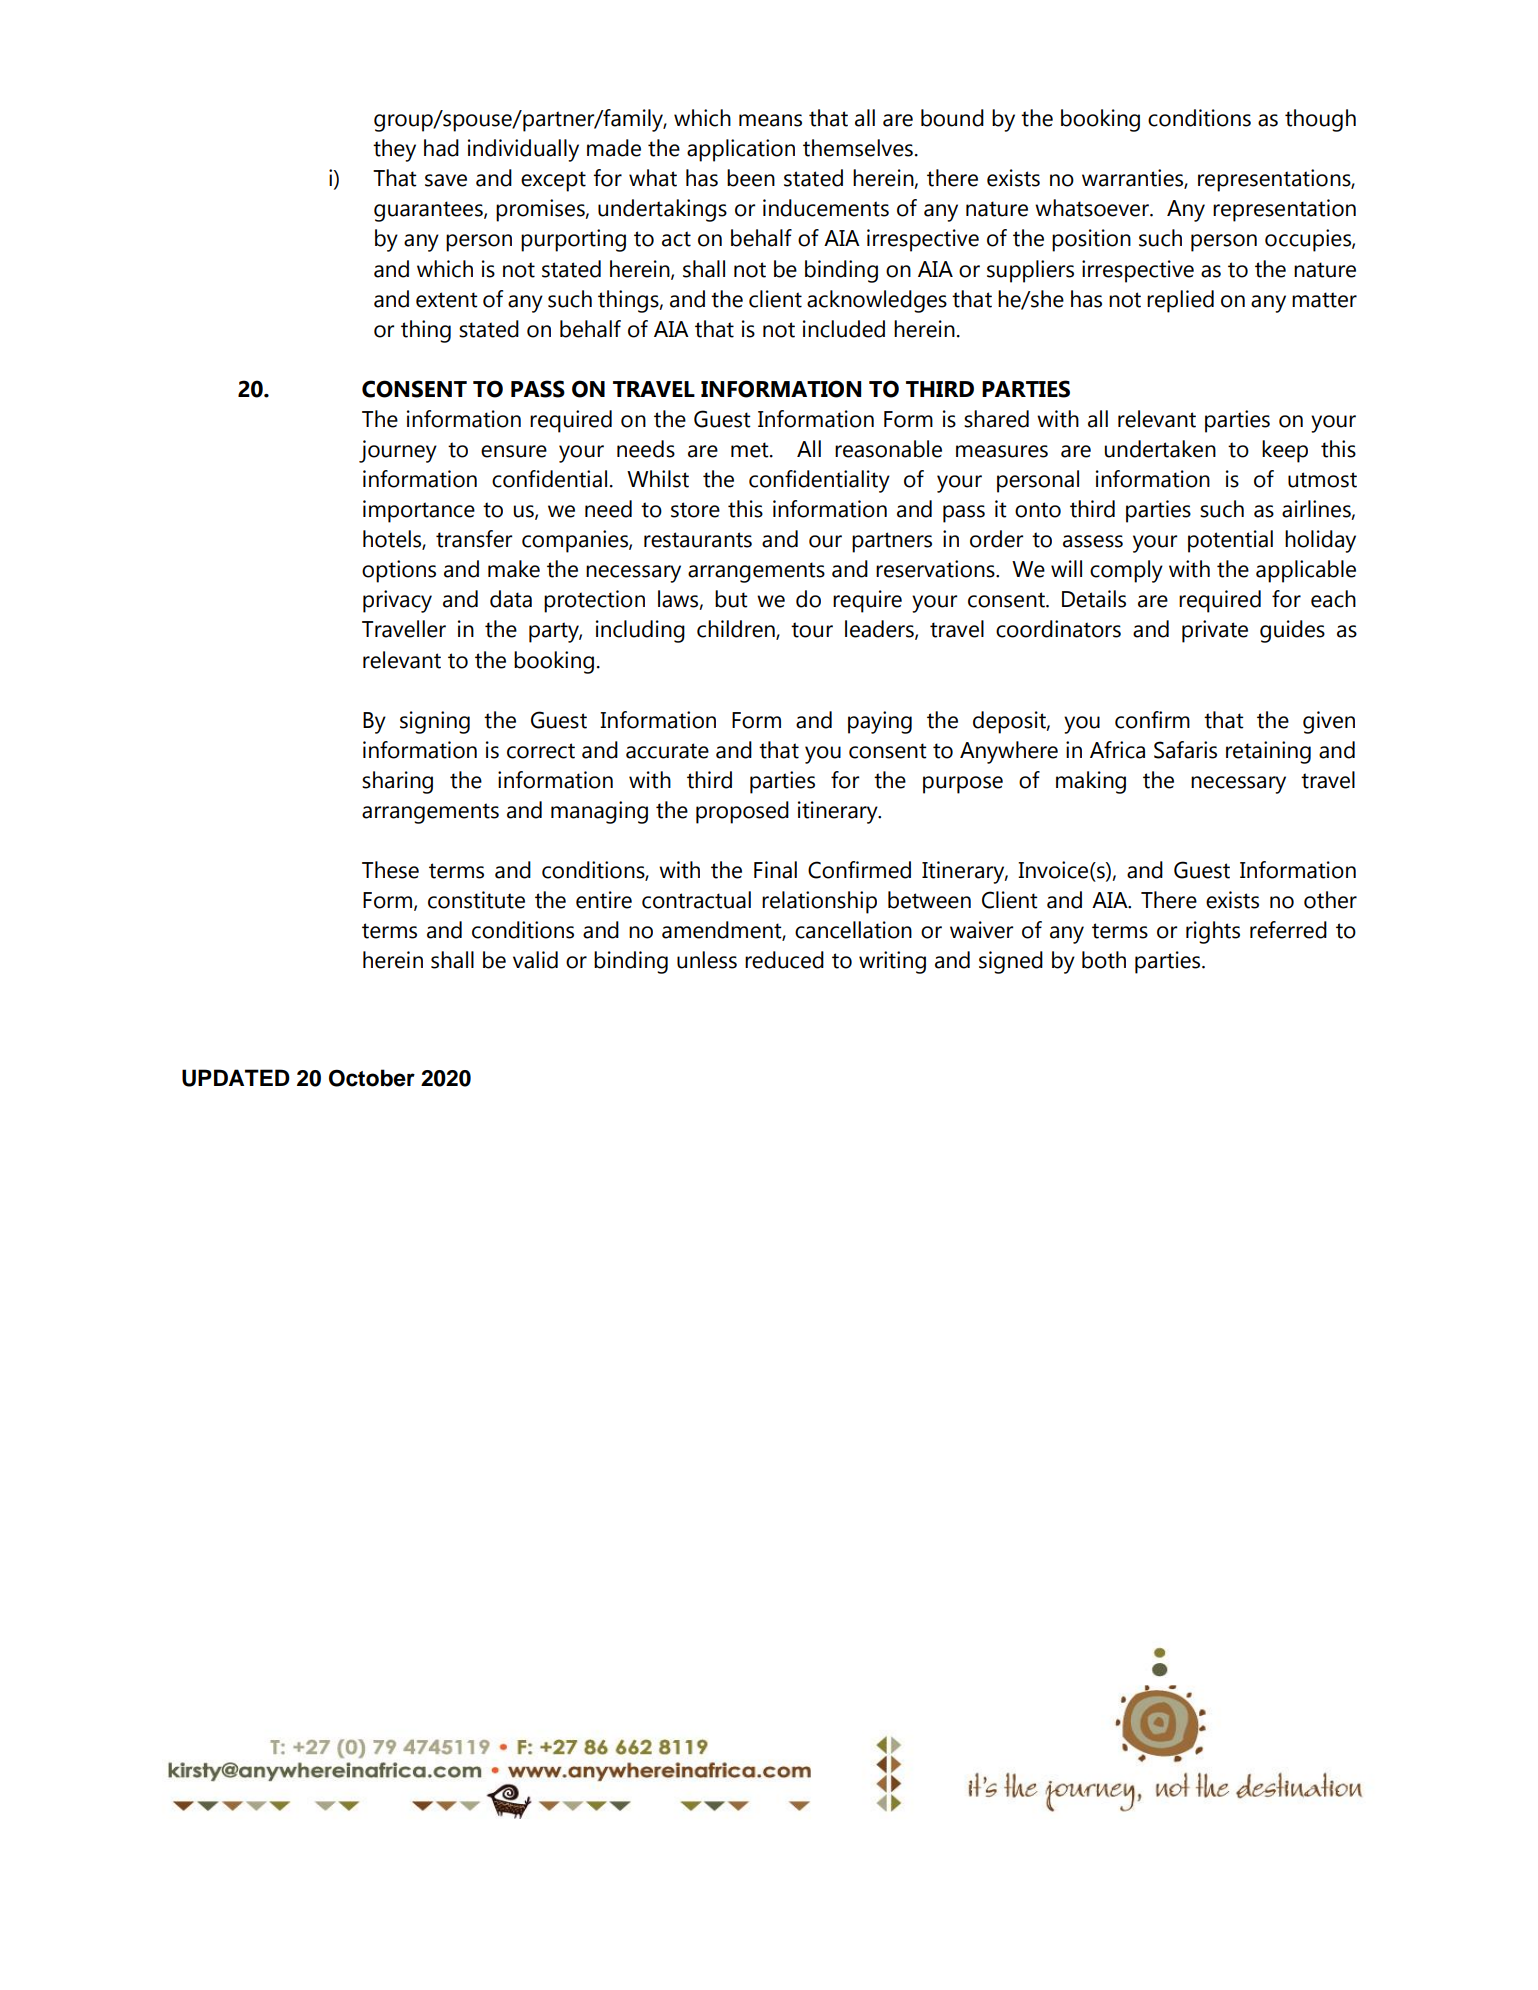 This image has height=1990, width=1538. Describe the element at coordinates (1185, 750) in the image. I see `Safaris` at that location.
